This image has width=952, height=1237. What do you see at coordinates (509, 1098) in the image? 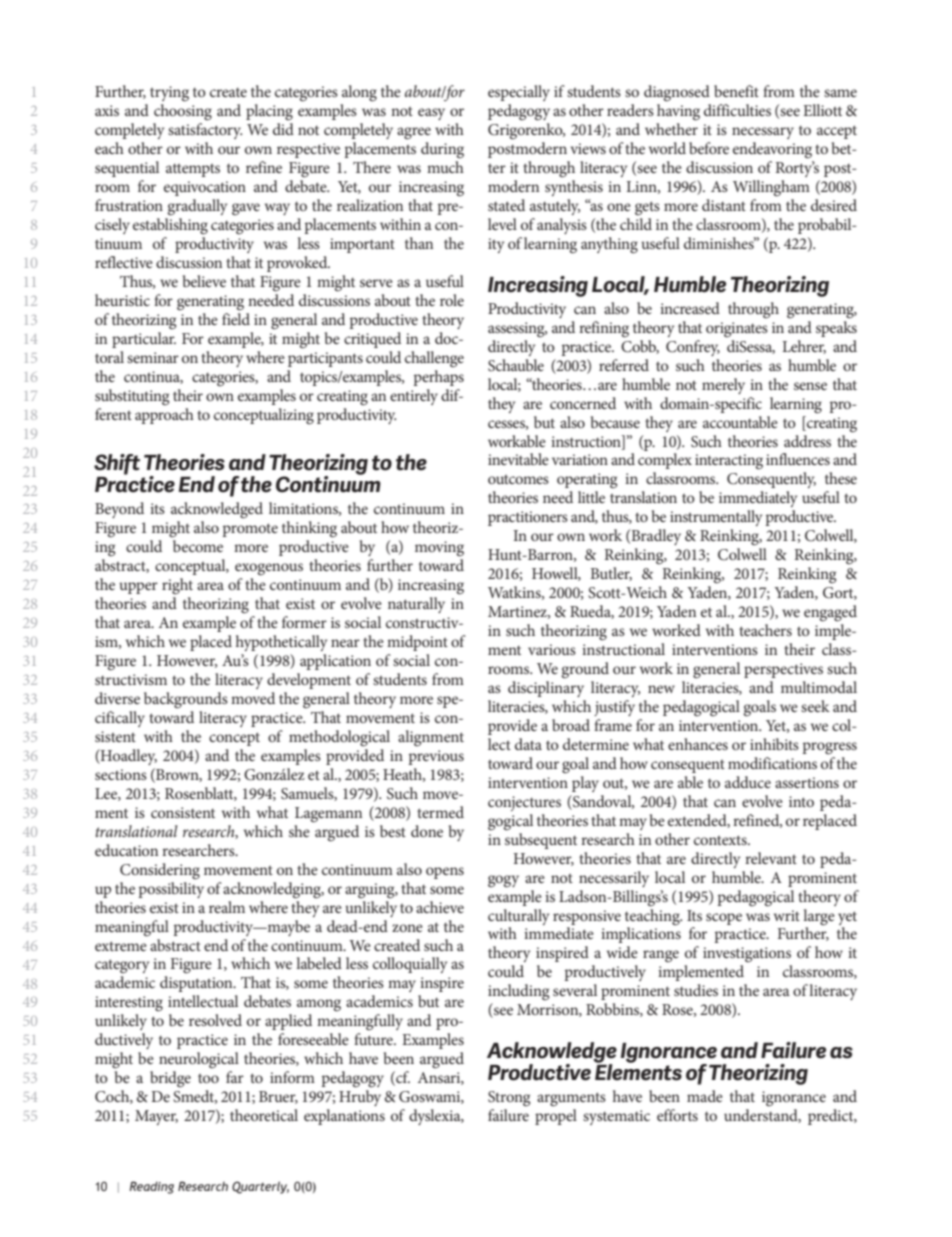
I see `Strong` at bounding box center [509, 1098].
